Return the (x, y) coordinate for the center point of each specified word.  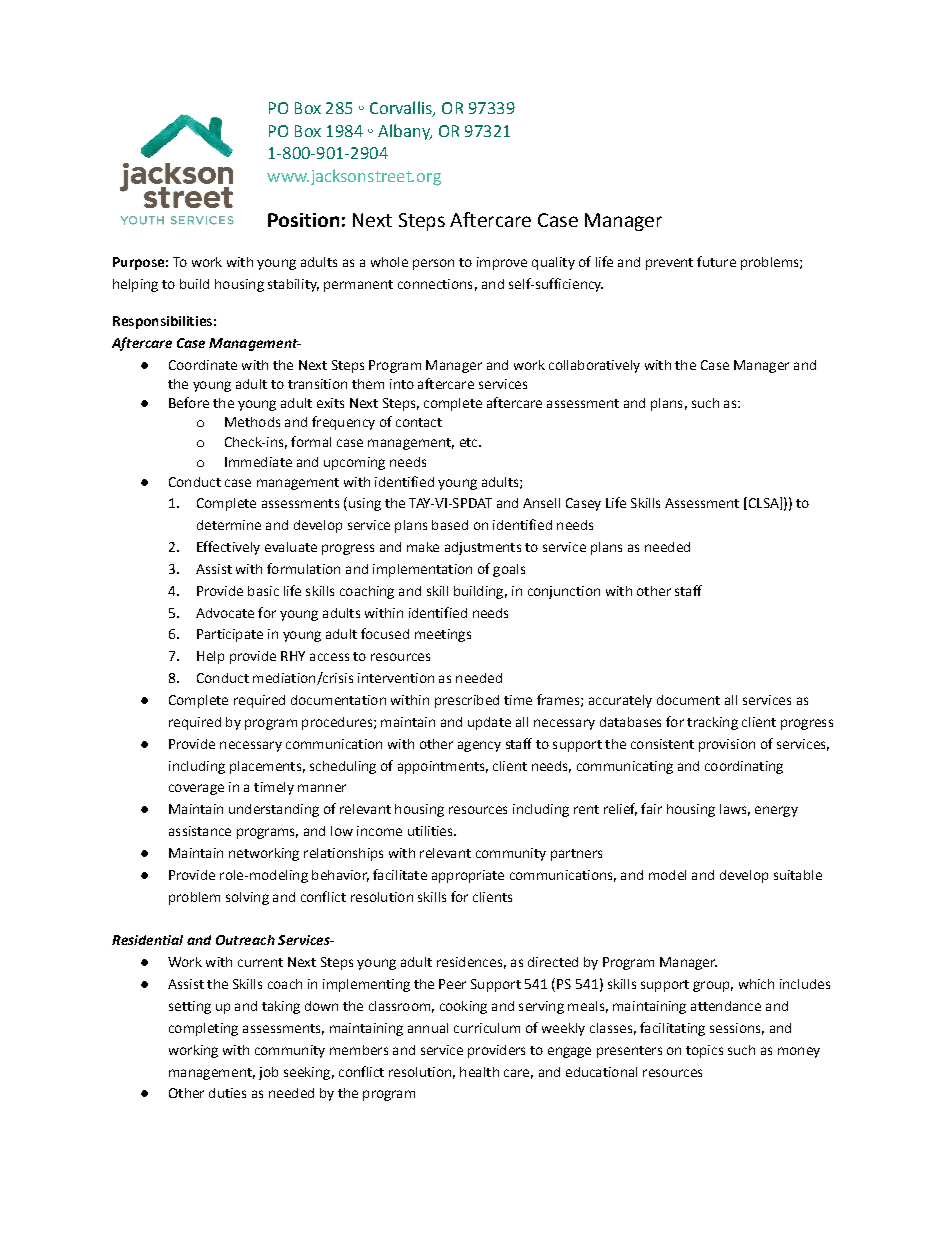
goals (509, 570)
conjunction (564, 592)
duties (227, 1093)
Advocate (225, 613)
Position (303, 220)
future (716, 261)
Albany (405, 132)
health (479, 1072)
